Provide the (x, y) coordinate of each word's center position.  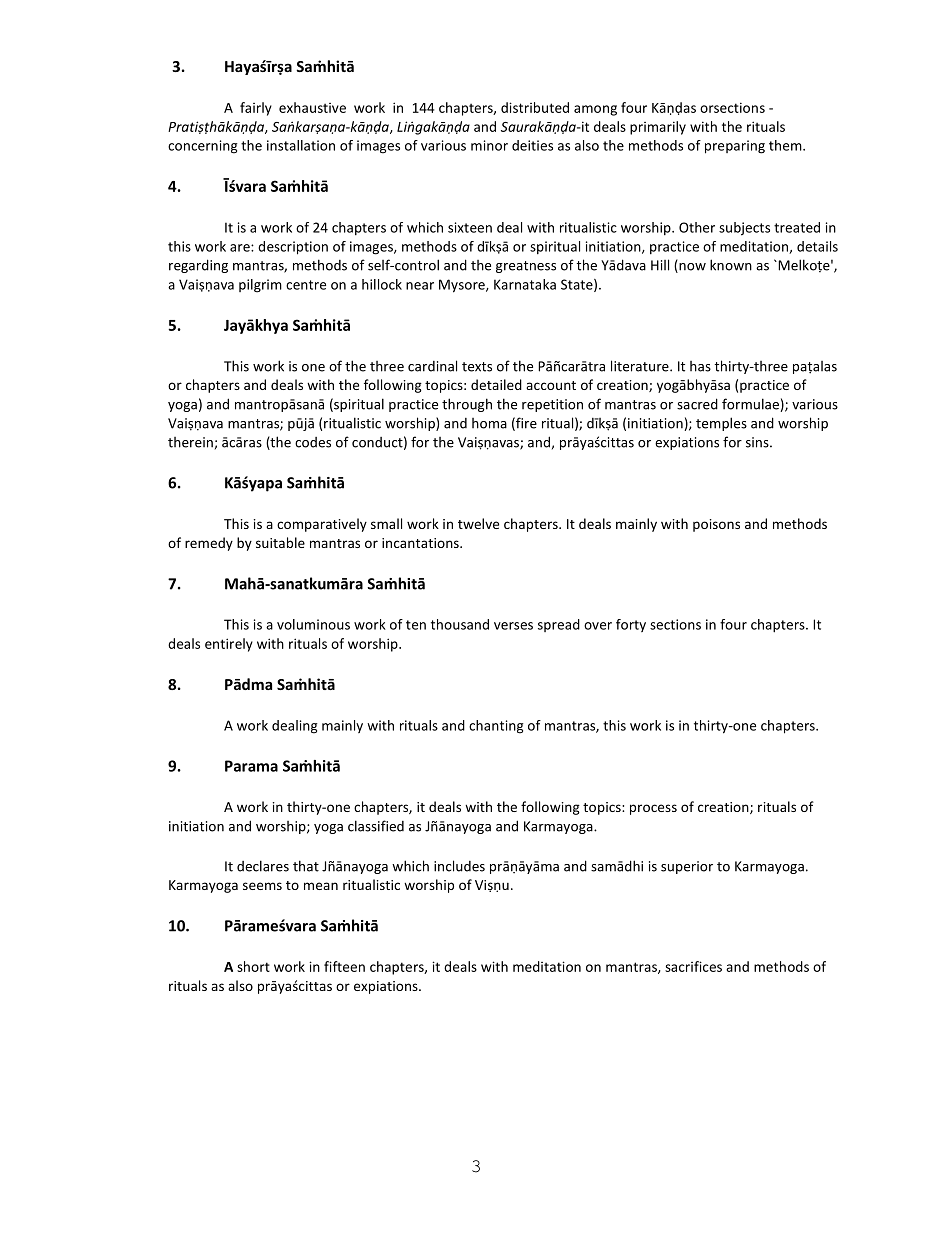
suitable (280, 542)
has (700, 366)
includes (459, 866)
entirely (229, 645)
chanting (496, 727)
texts (477, 367)
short (253, 966)
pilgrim (260, 286)
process (653, 809)
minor (489, 145)
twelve (478, 523)
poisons (716, 525)
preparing (735, 147)
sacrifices (693, 966)
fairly (256, 109)
